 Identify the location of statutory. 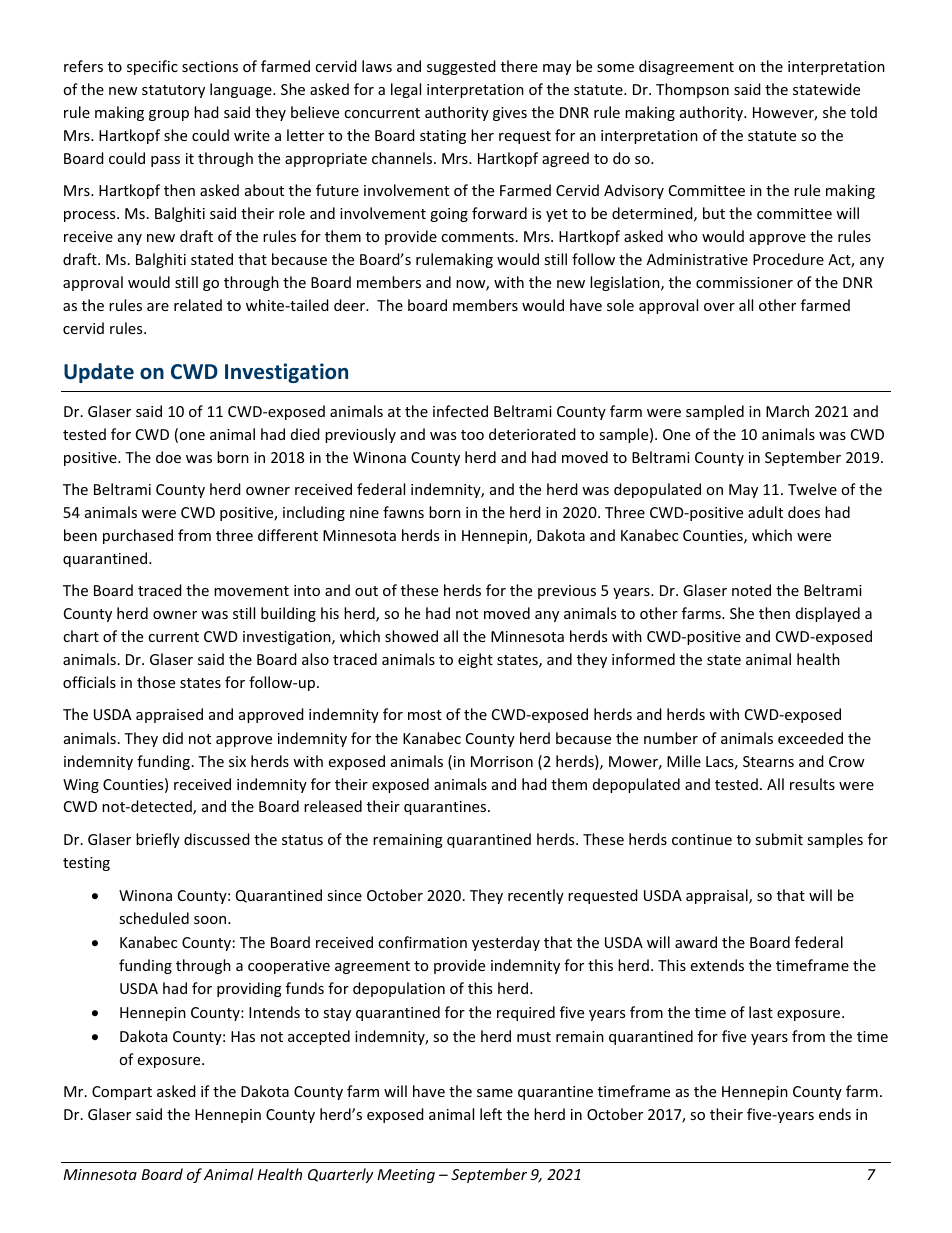
(173, 91).
